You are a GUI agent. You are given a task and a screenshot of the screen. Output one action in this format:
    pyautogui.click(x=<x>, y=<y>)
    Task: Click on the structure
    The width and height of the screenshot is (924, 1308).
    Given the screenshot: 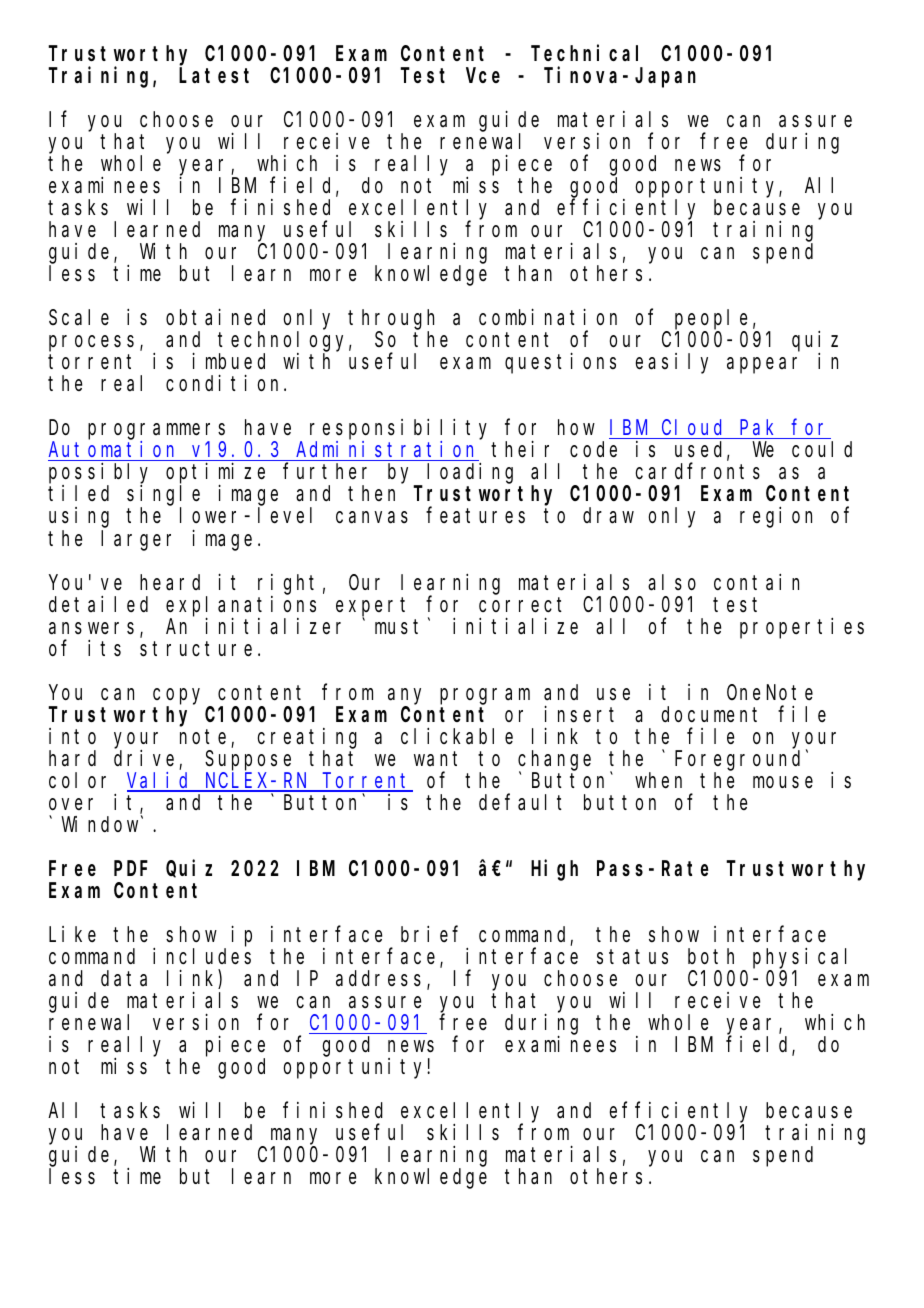 What is the action you would take?
    pyautogui.click(x=196, y=649)
